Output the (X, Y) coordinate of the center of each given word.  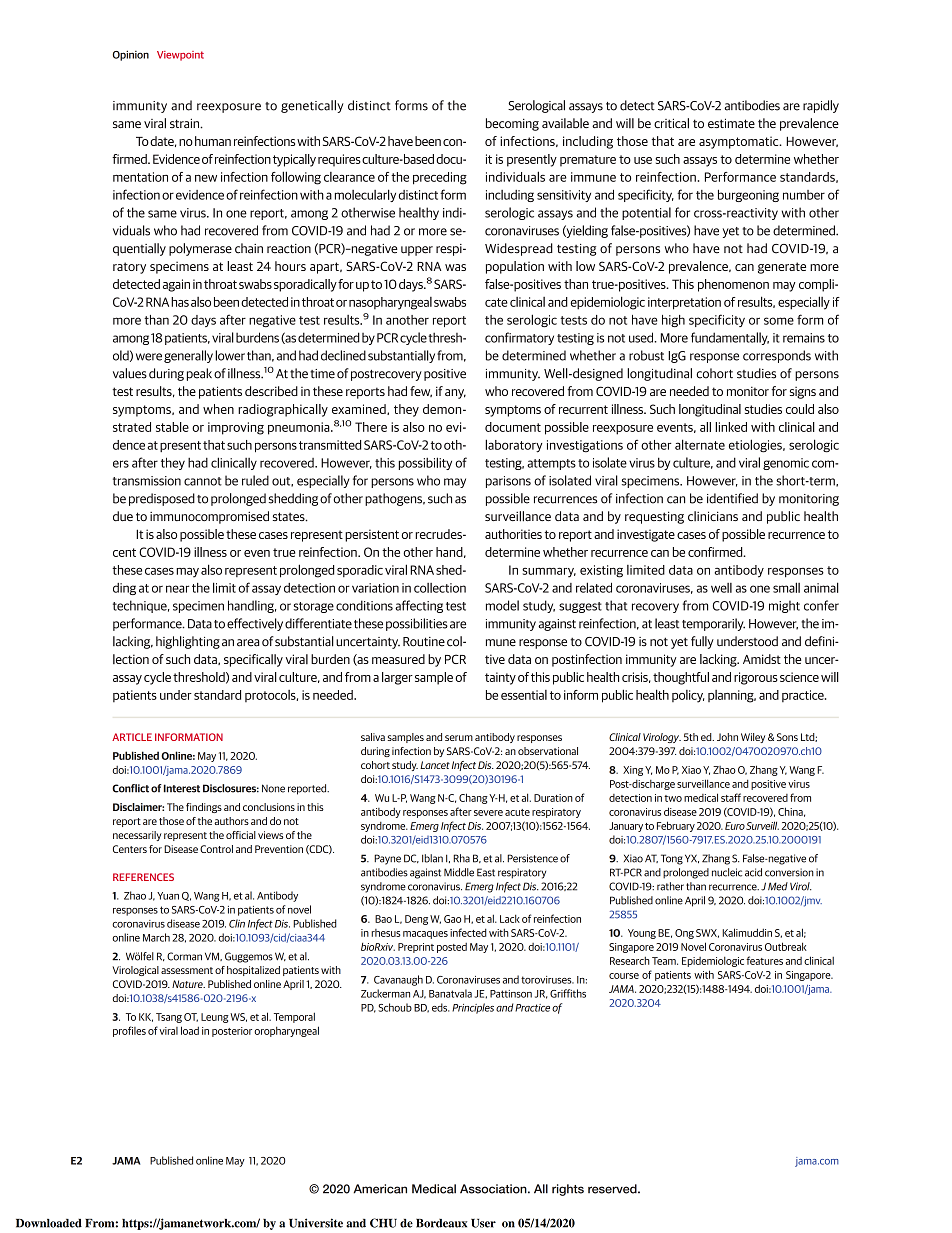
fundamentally (730, 338)
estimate (731, 123)
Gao (452, 919)
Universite (316, 1223)
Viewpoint (180, 56)
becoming (512, 124)
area (248, 643)
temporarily (713, 624)
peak (199, 374)
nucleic (727, 872)
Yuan (168, 896)
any (455, 394)
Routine (424, 642)
